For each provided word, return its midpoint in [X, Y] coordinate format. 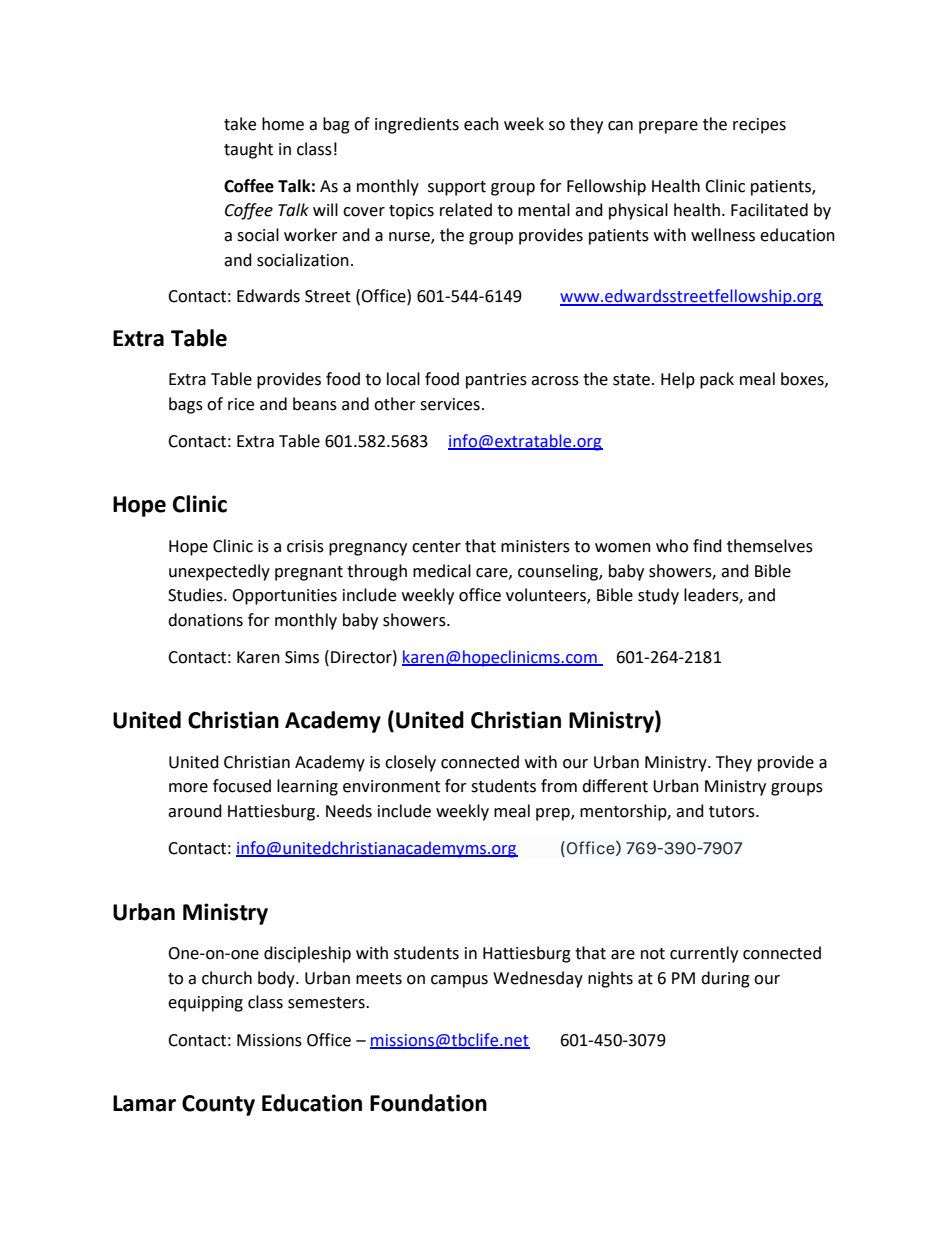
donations [205, 620]
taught [248, 150]
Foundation [428, 1103]
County [218, 1105]
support [457, 188]
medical [442, 571]
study [658, 596]
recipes [759, 126]
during [725, 979]
